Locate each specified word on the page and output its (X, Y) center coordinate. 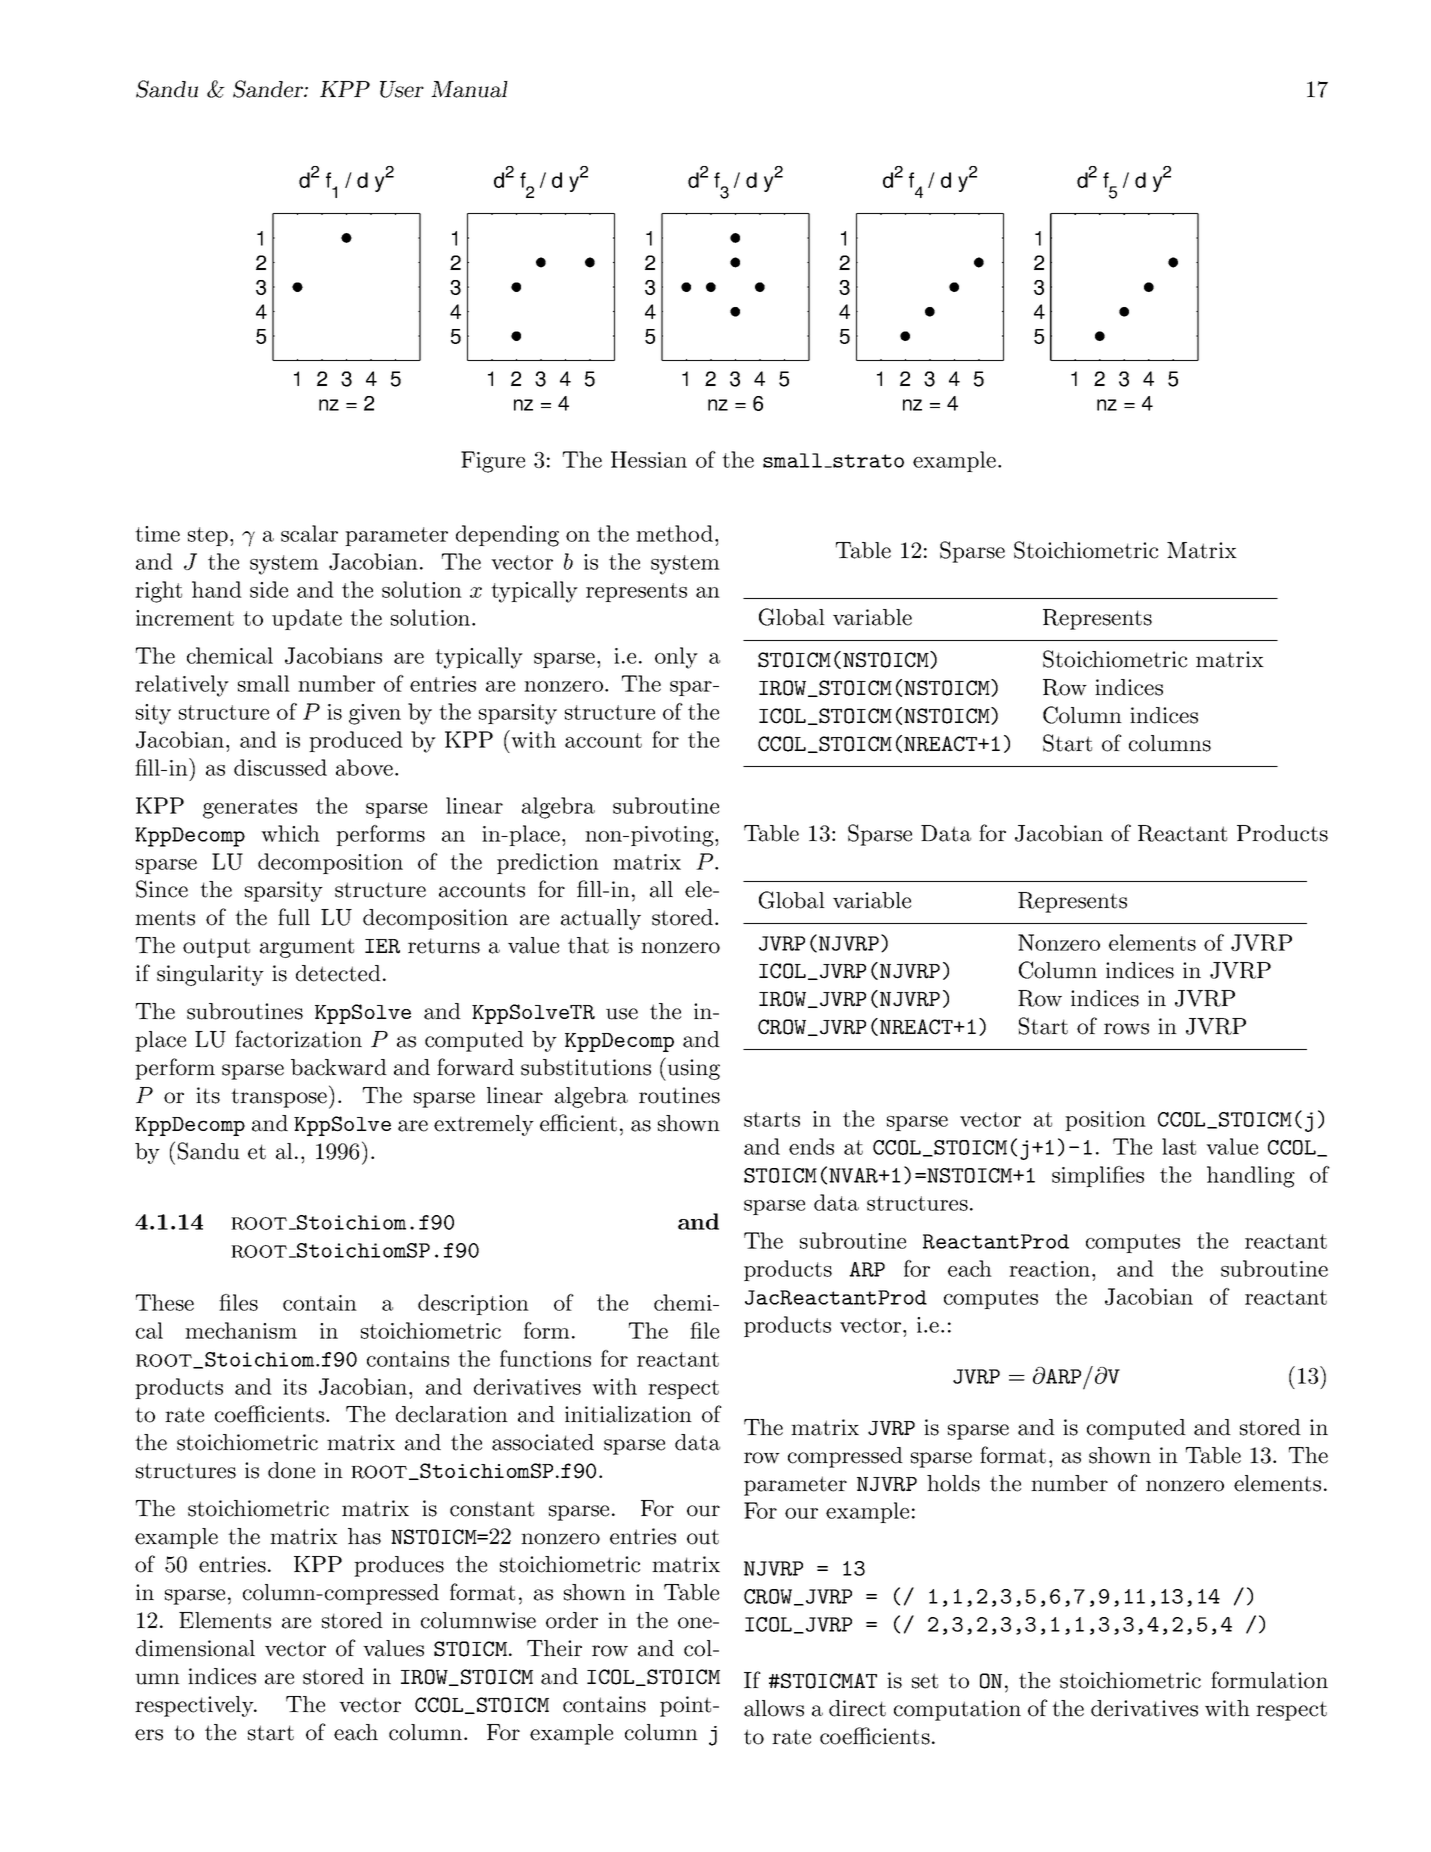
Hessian (649, 459)
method (674, 533)
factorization (298, 1039)
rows (1126, 1029)
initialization (628, 1414)
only (676, 658)
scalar (309, 533)
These (165, 1302)
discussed (280, 767)
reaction (1051, 1269)
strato (867, 461)
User (402, 89)
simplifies (1098, 1176)
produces (399, 1566)
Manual (469, 89)
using (692, 1069)
